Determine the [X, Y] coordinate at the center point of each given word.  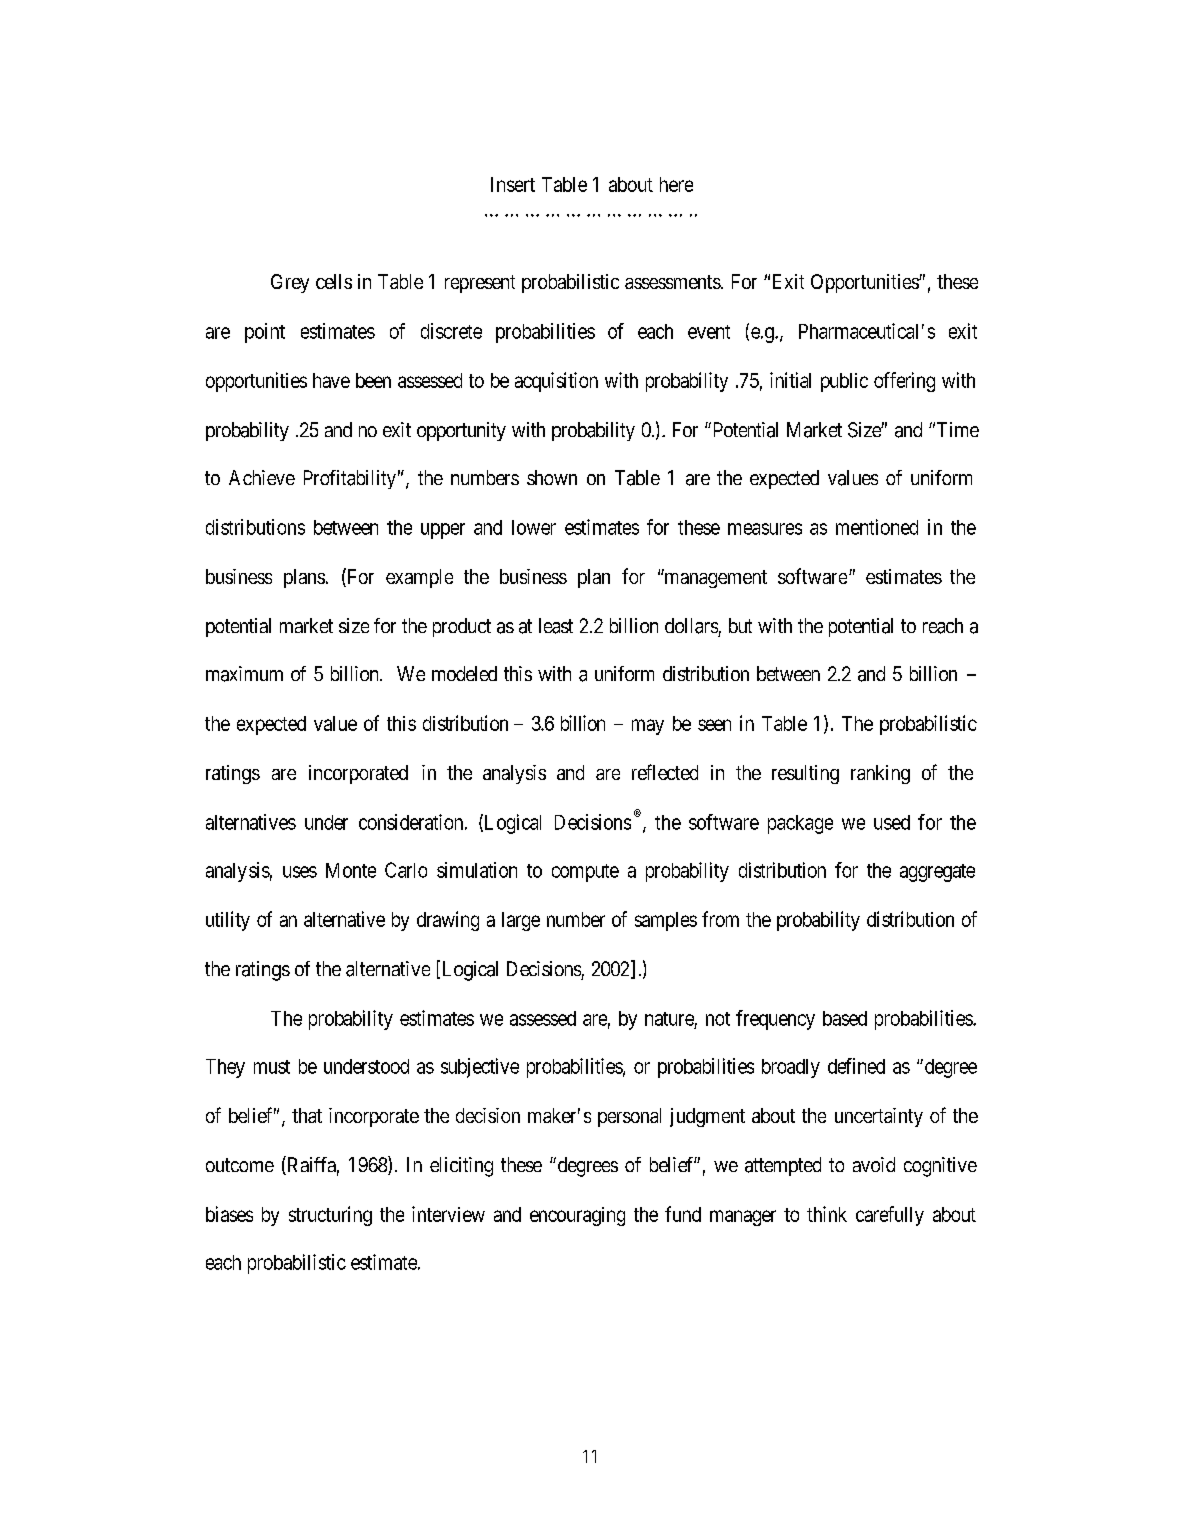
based [845, 1018]
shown [552, 477]
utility [228, 921]
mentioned [877, 527]
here [676, 184]
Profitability [350, 479]
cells [334, 281]
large [521, 921]
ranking [880, 774]
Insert [513, 184]
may [648, 727]
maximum [244, 674]
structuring [330, 1216]
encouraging [577, 1216]
